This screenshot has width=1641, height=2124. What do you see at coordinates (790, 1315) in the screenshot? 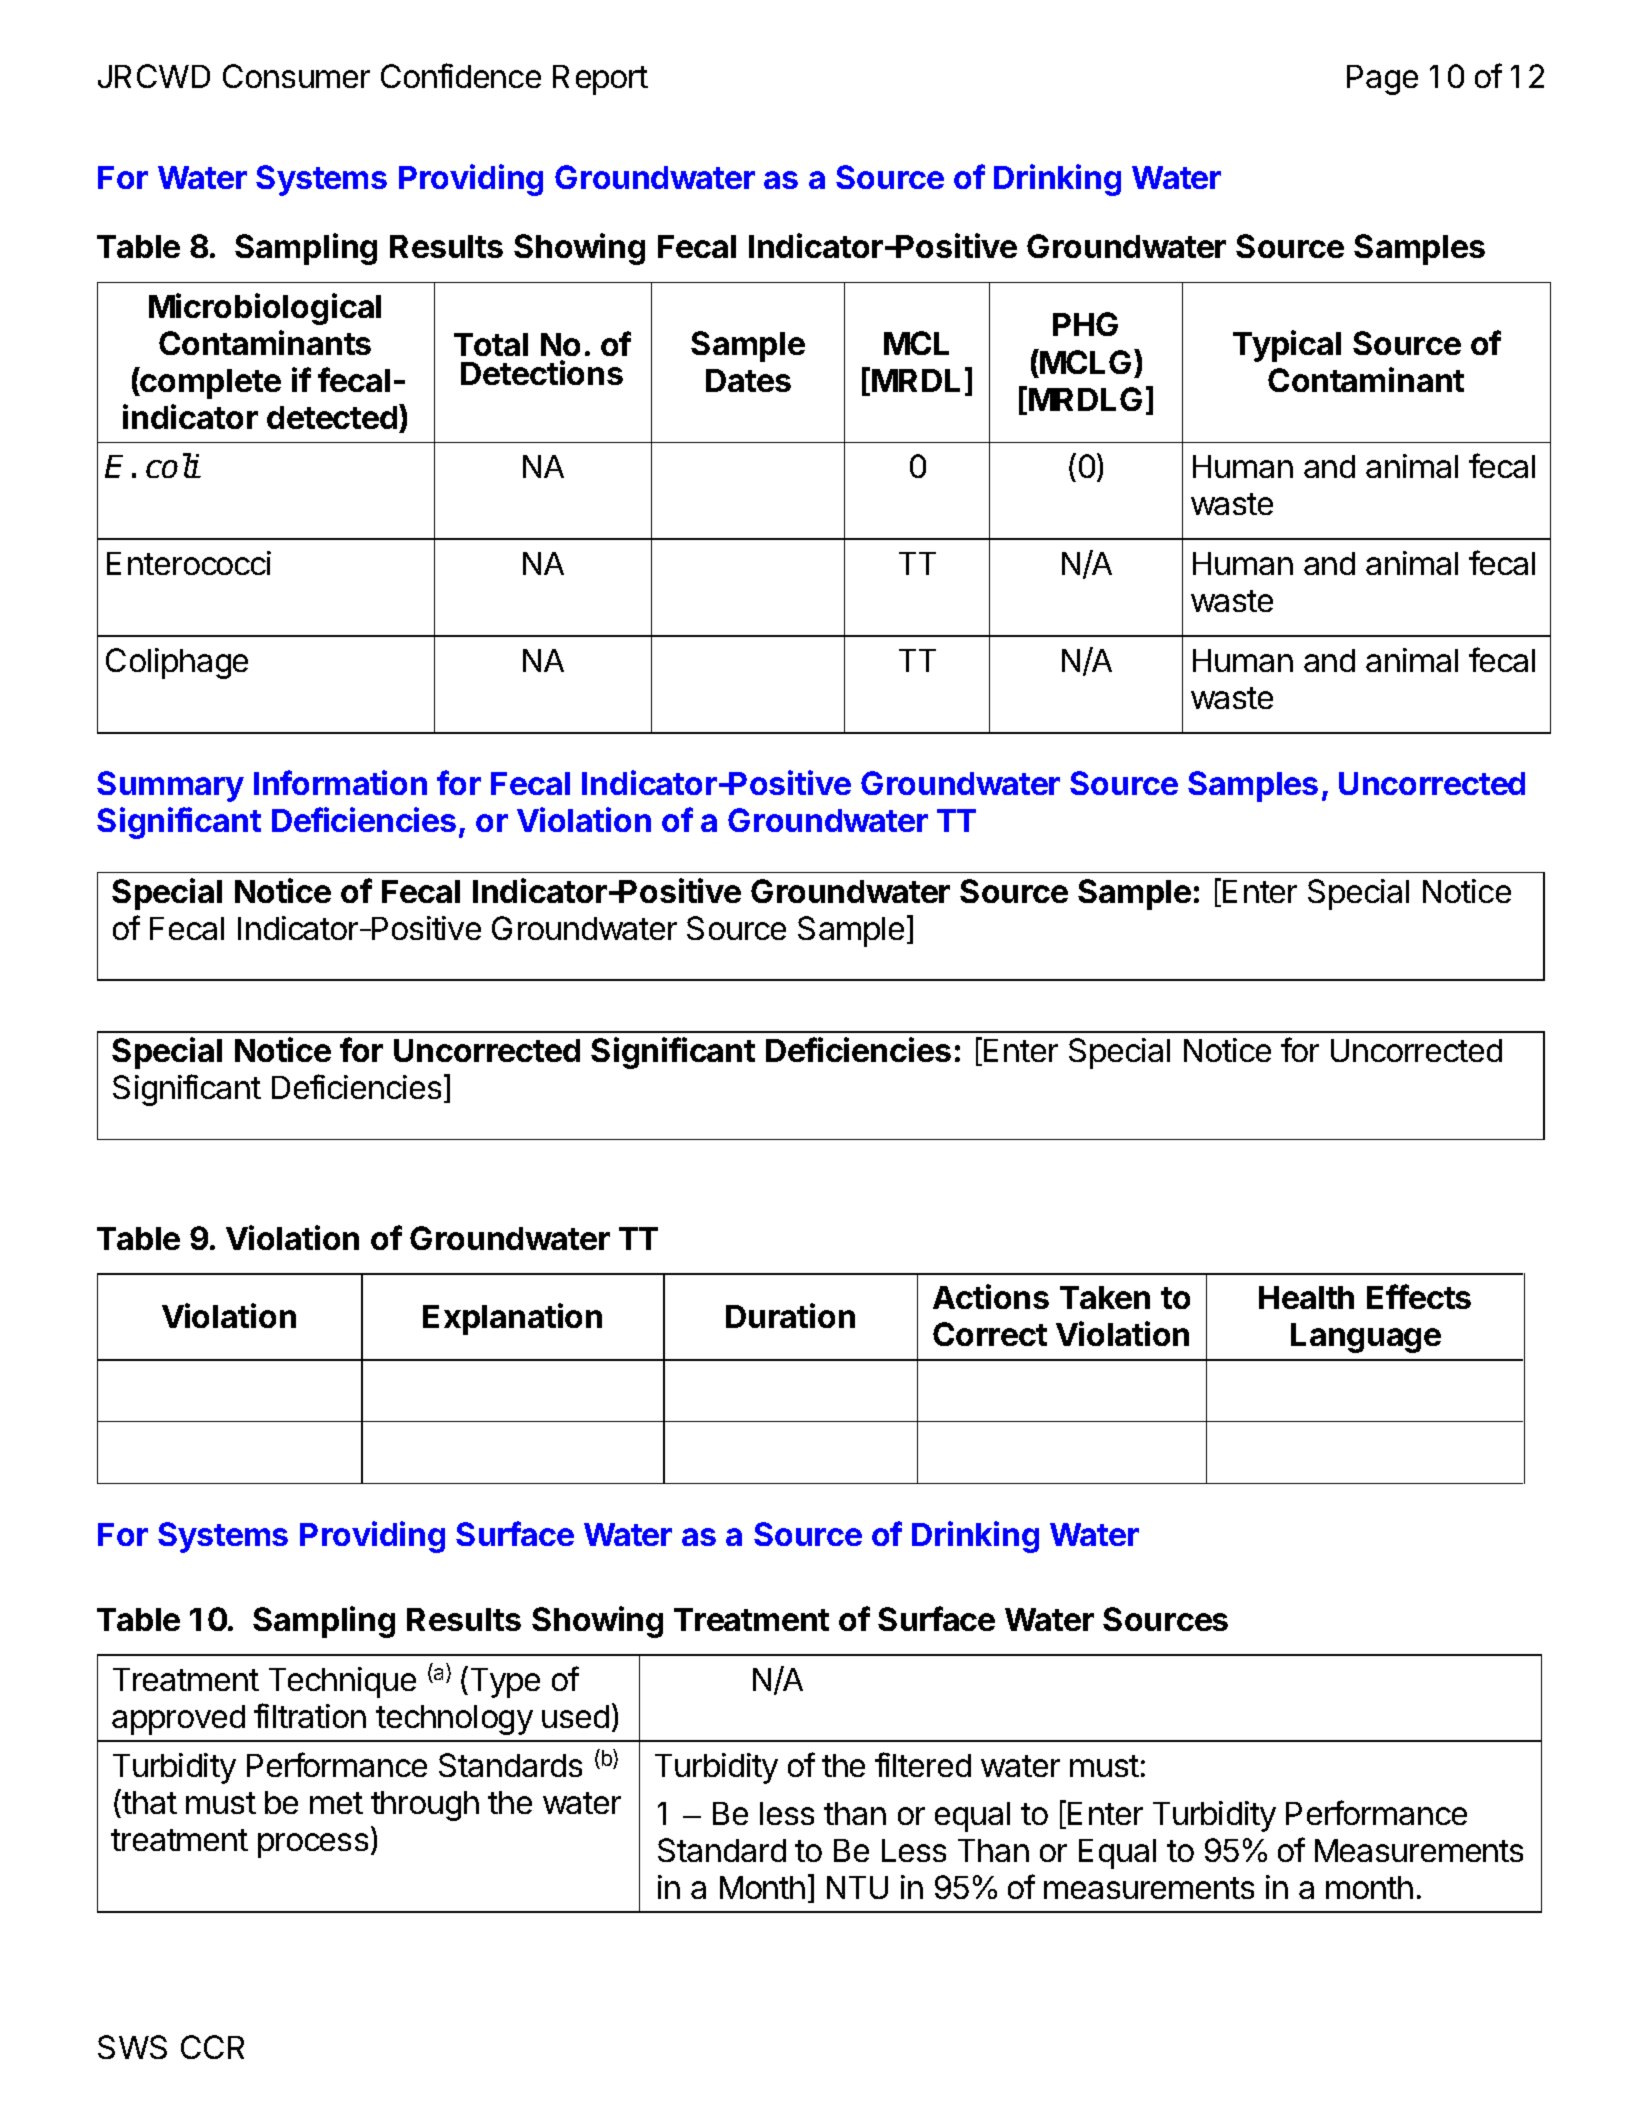
I see `Duration` at bounding box center [790, 1315].
